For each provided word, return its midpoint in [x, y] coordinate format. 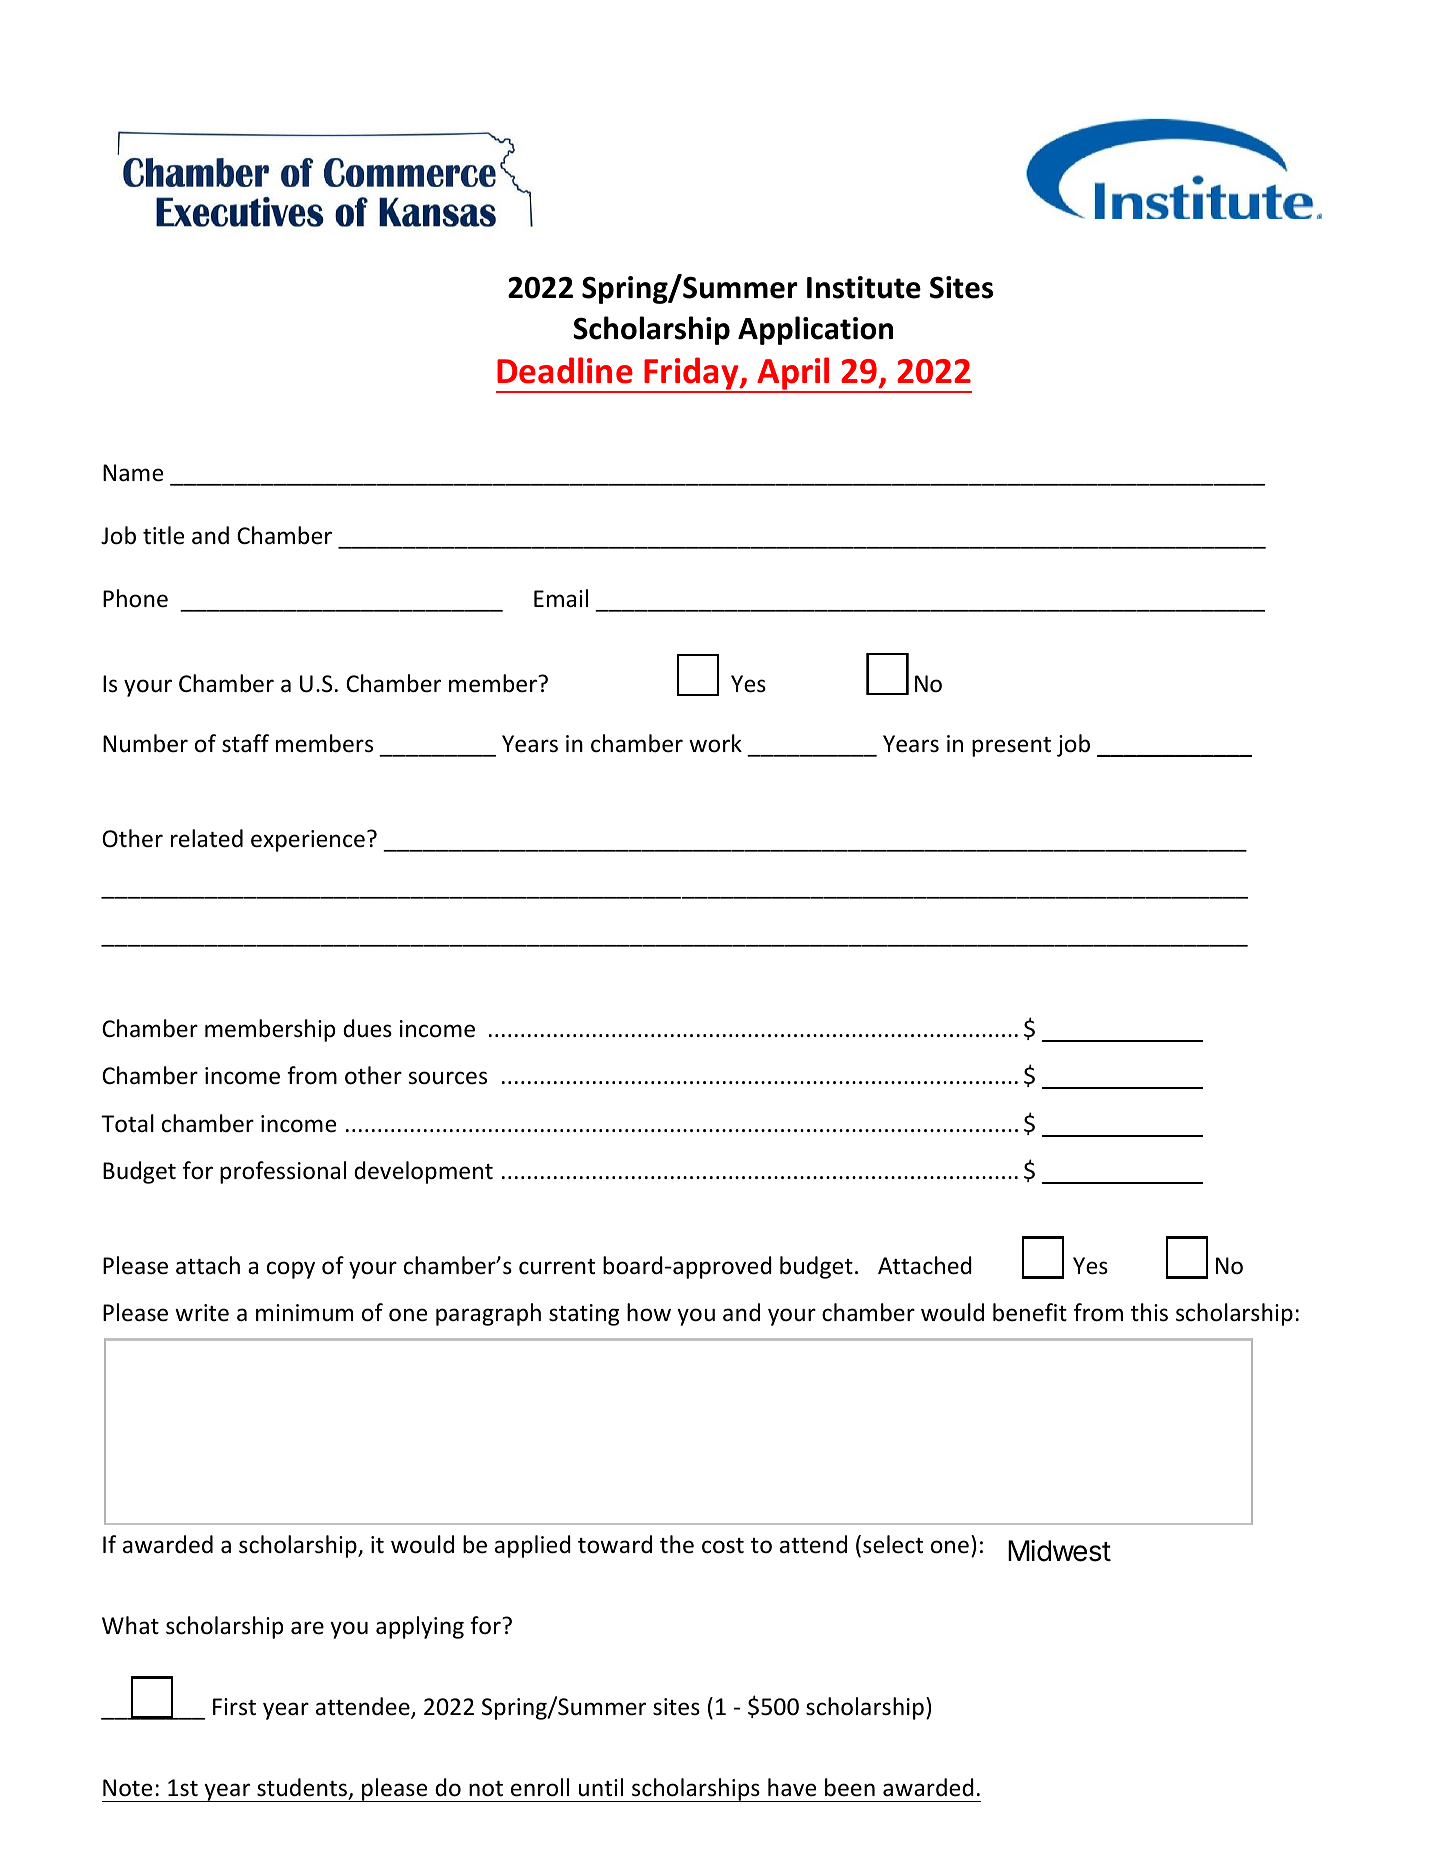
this [1149, 1312]
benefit [1030, 1312]
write [202, 1313]
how [649, 1312]
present [1011, 747]
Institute [864, 287]
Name [133, 473]
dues [367, 1028]
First [234, 1707]
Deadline [565, 370]
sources [447, 1078]
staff [245, 743]
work [715, 743]
